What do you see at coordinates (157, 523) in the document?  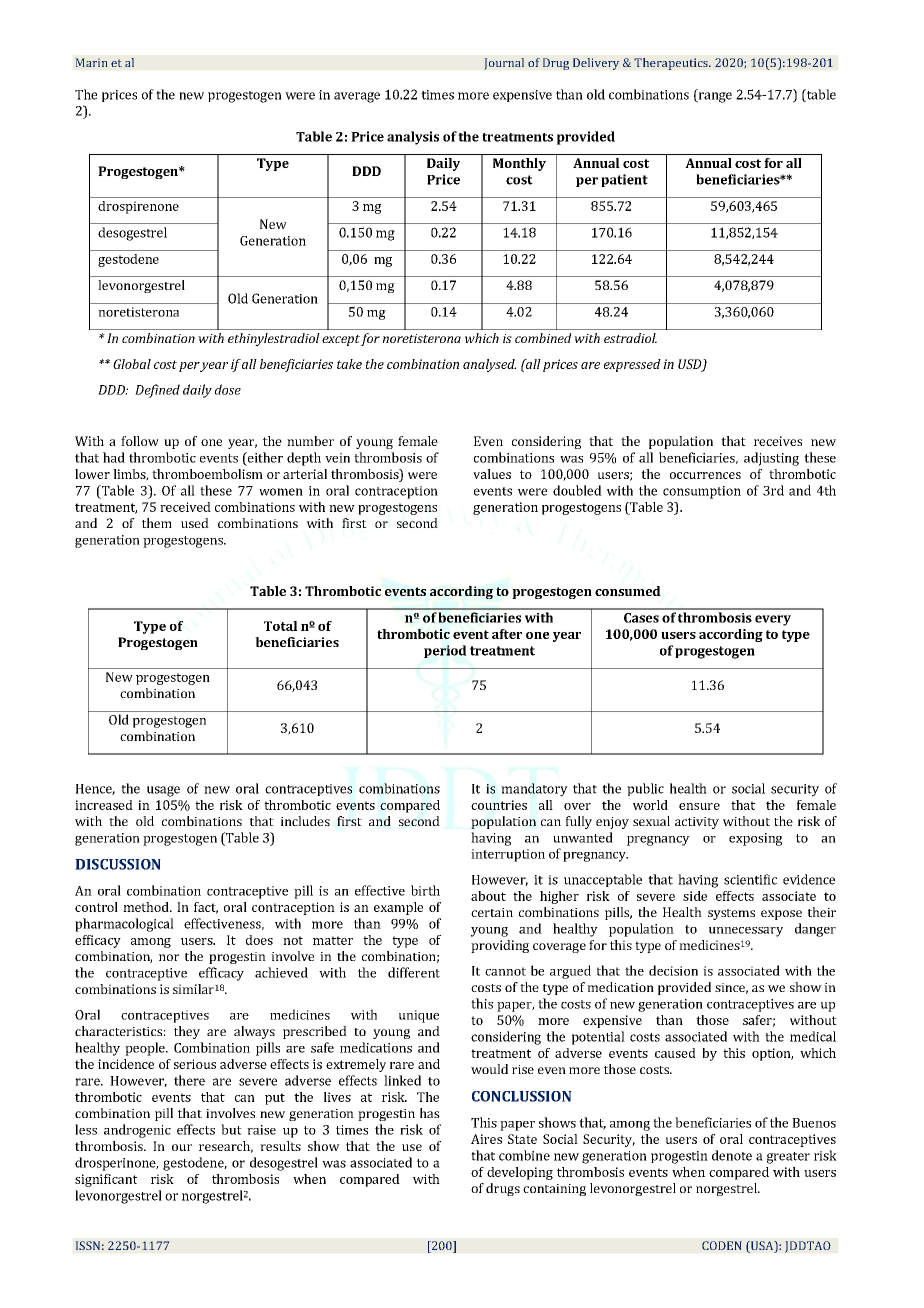 I see `them` at bounding box center [157, 523].
